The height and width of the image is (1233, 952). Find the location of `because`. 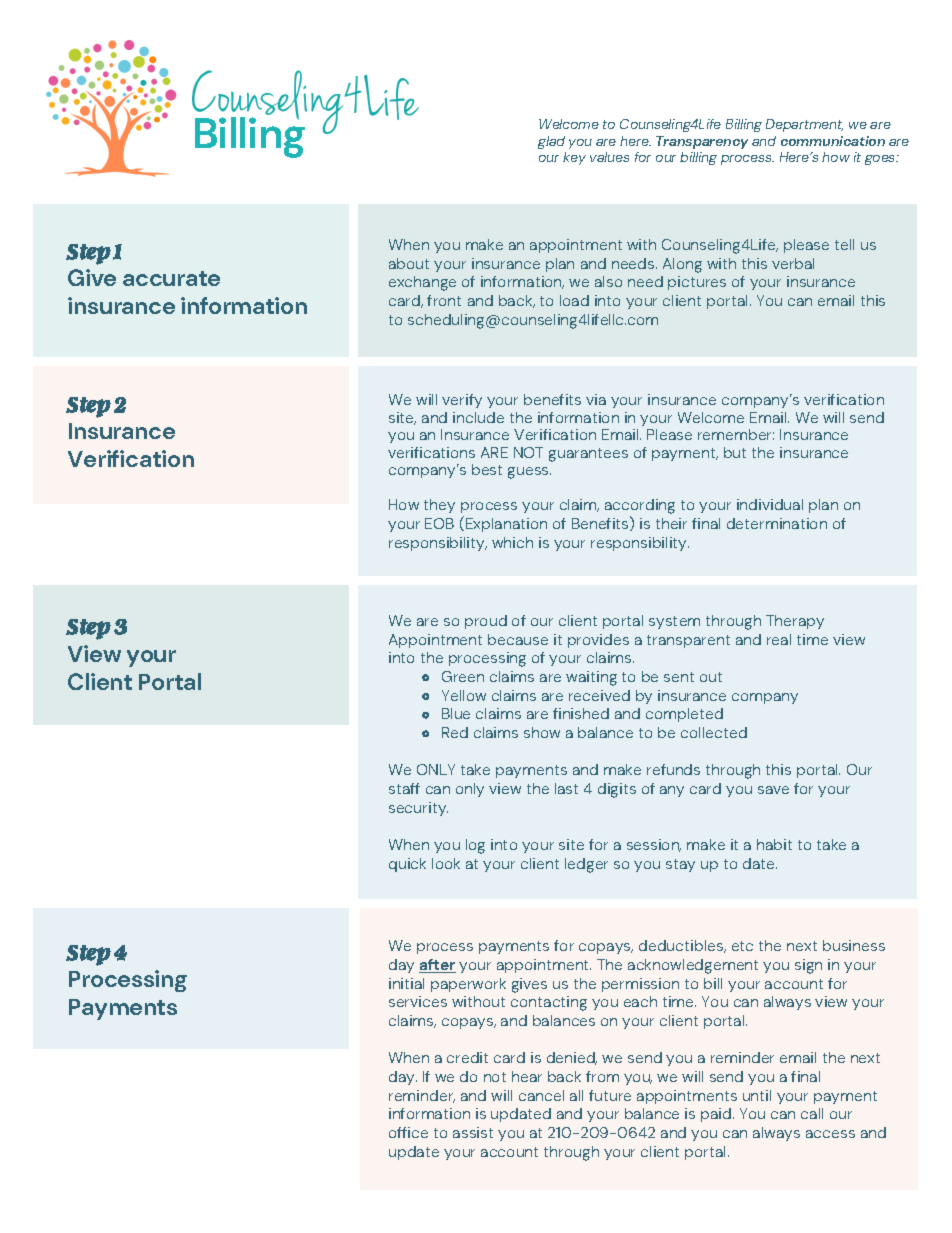

because is located at coordinates (518, 639).
